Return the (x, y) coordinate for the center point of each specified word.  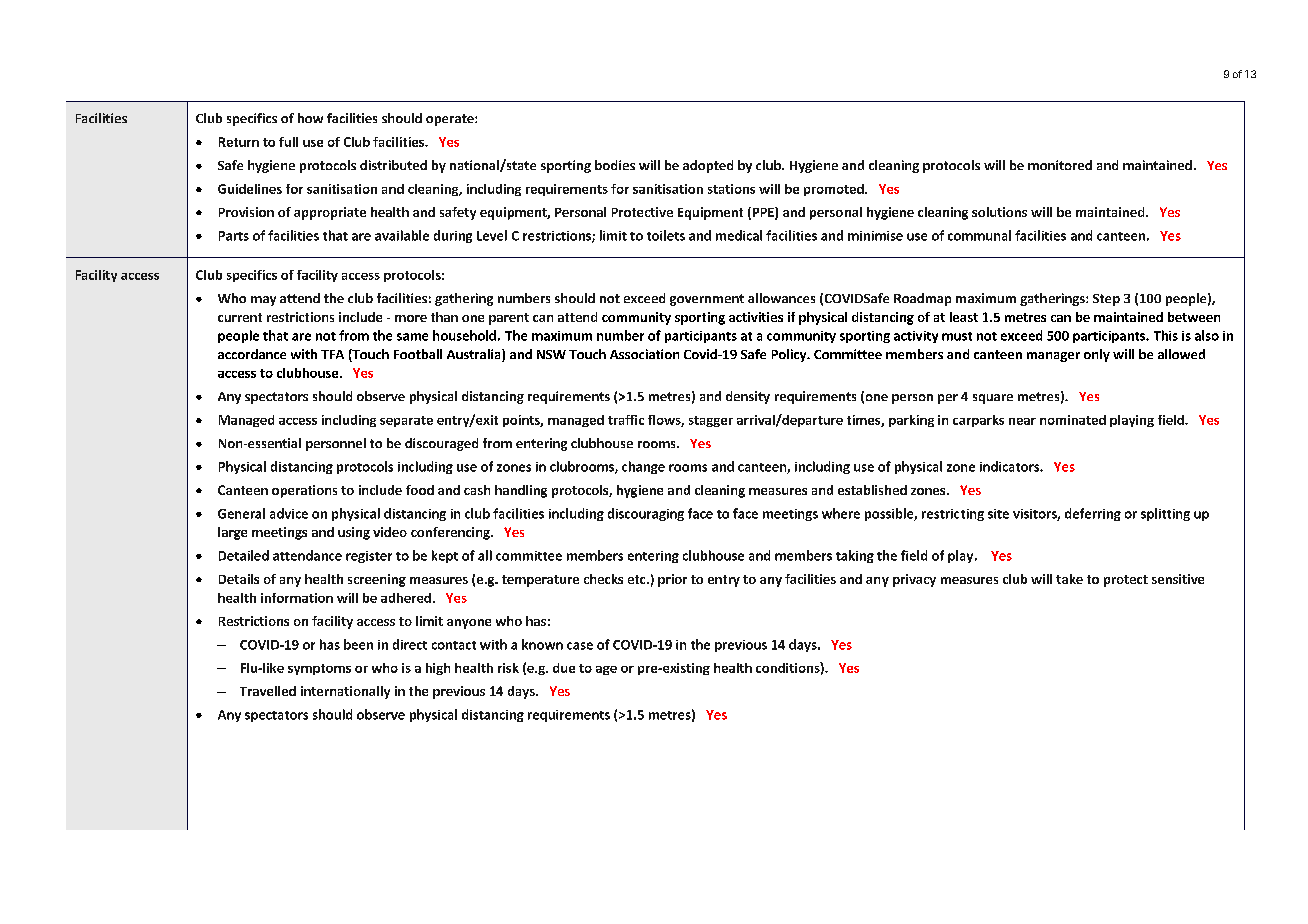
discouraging (646, 514)
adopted (708, 166)
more (411, 318)
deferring (1093, 514)
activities (756, 317)
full (288, 142)
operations (304, 491)
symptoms (319, 669)
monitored (1060, 165)
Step (1106, 300)
